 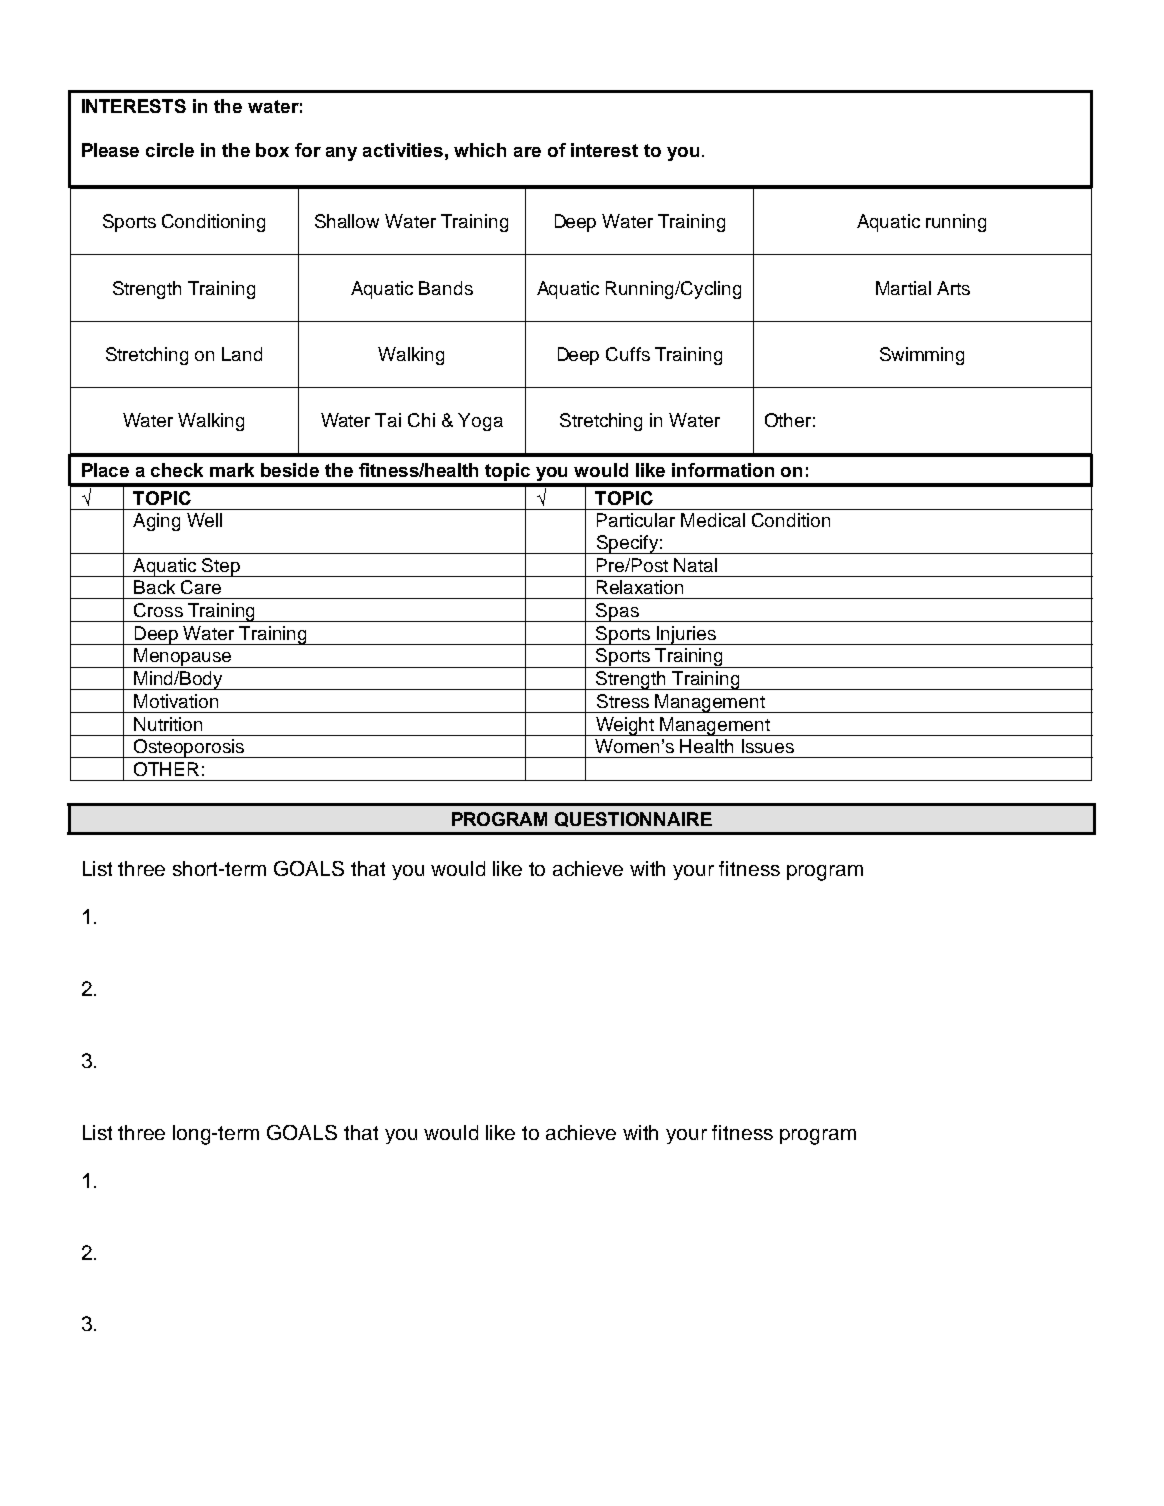 I want to click on Yoga, so click(x=480, y=422).
